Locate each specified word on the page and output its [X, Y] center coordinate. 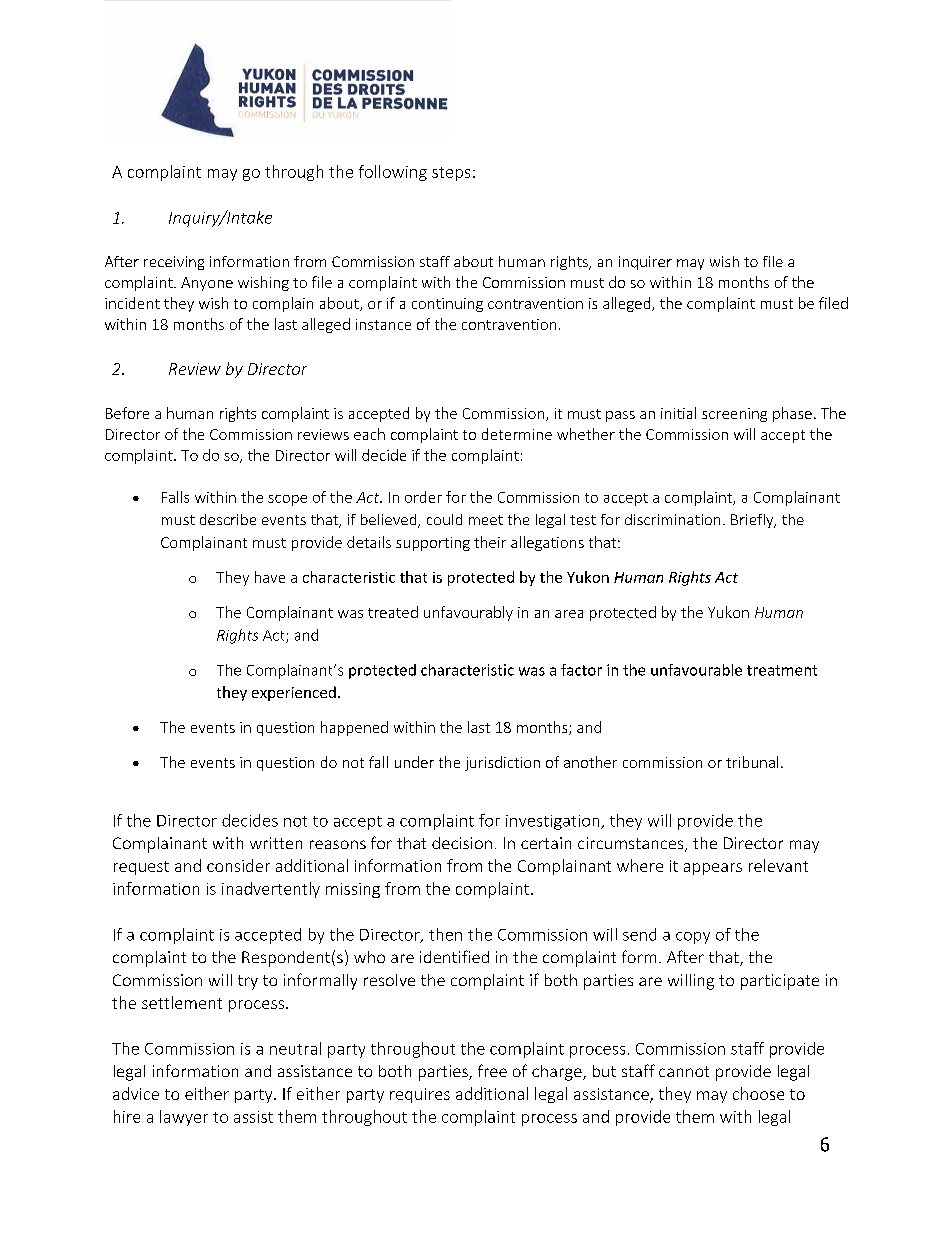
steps [451, 174]
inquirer [645, 263]
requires [420, 1095]
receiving [174, 263]
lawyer [184, 1118]
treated [393, 612]
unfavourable [696, 670]
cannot [684, 1071]
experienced [294, 693]
